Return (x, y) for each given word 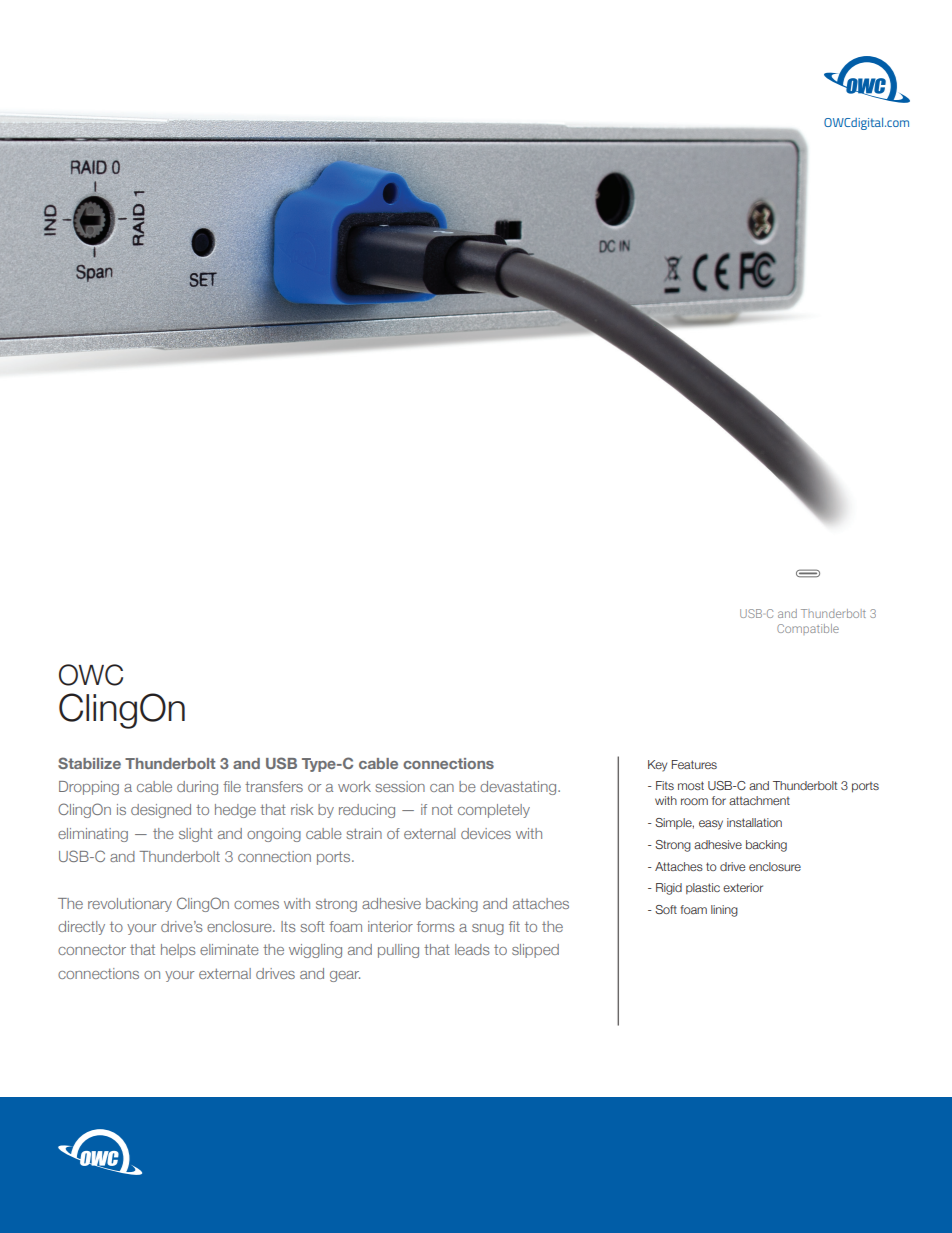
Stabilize (89, 763)
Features (694, 764)
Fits (665, 785)
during (197, 788)
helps (178, 951)
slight (196, 835)
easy (711, 825)
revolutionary (130, 905)
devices (486, 833)
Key (657, 766)
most (691, 785)
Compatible (808, 629)
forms (436, 926)
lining (724, 911)
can (442, 788)
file (232, 786)
